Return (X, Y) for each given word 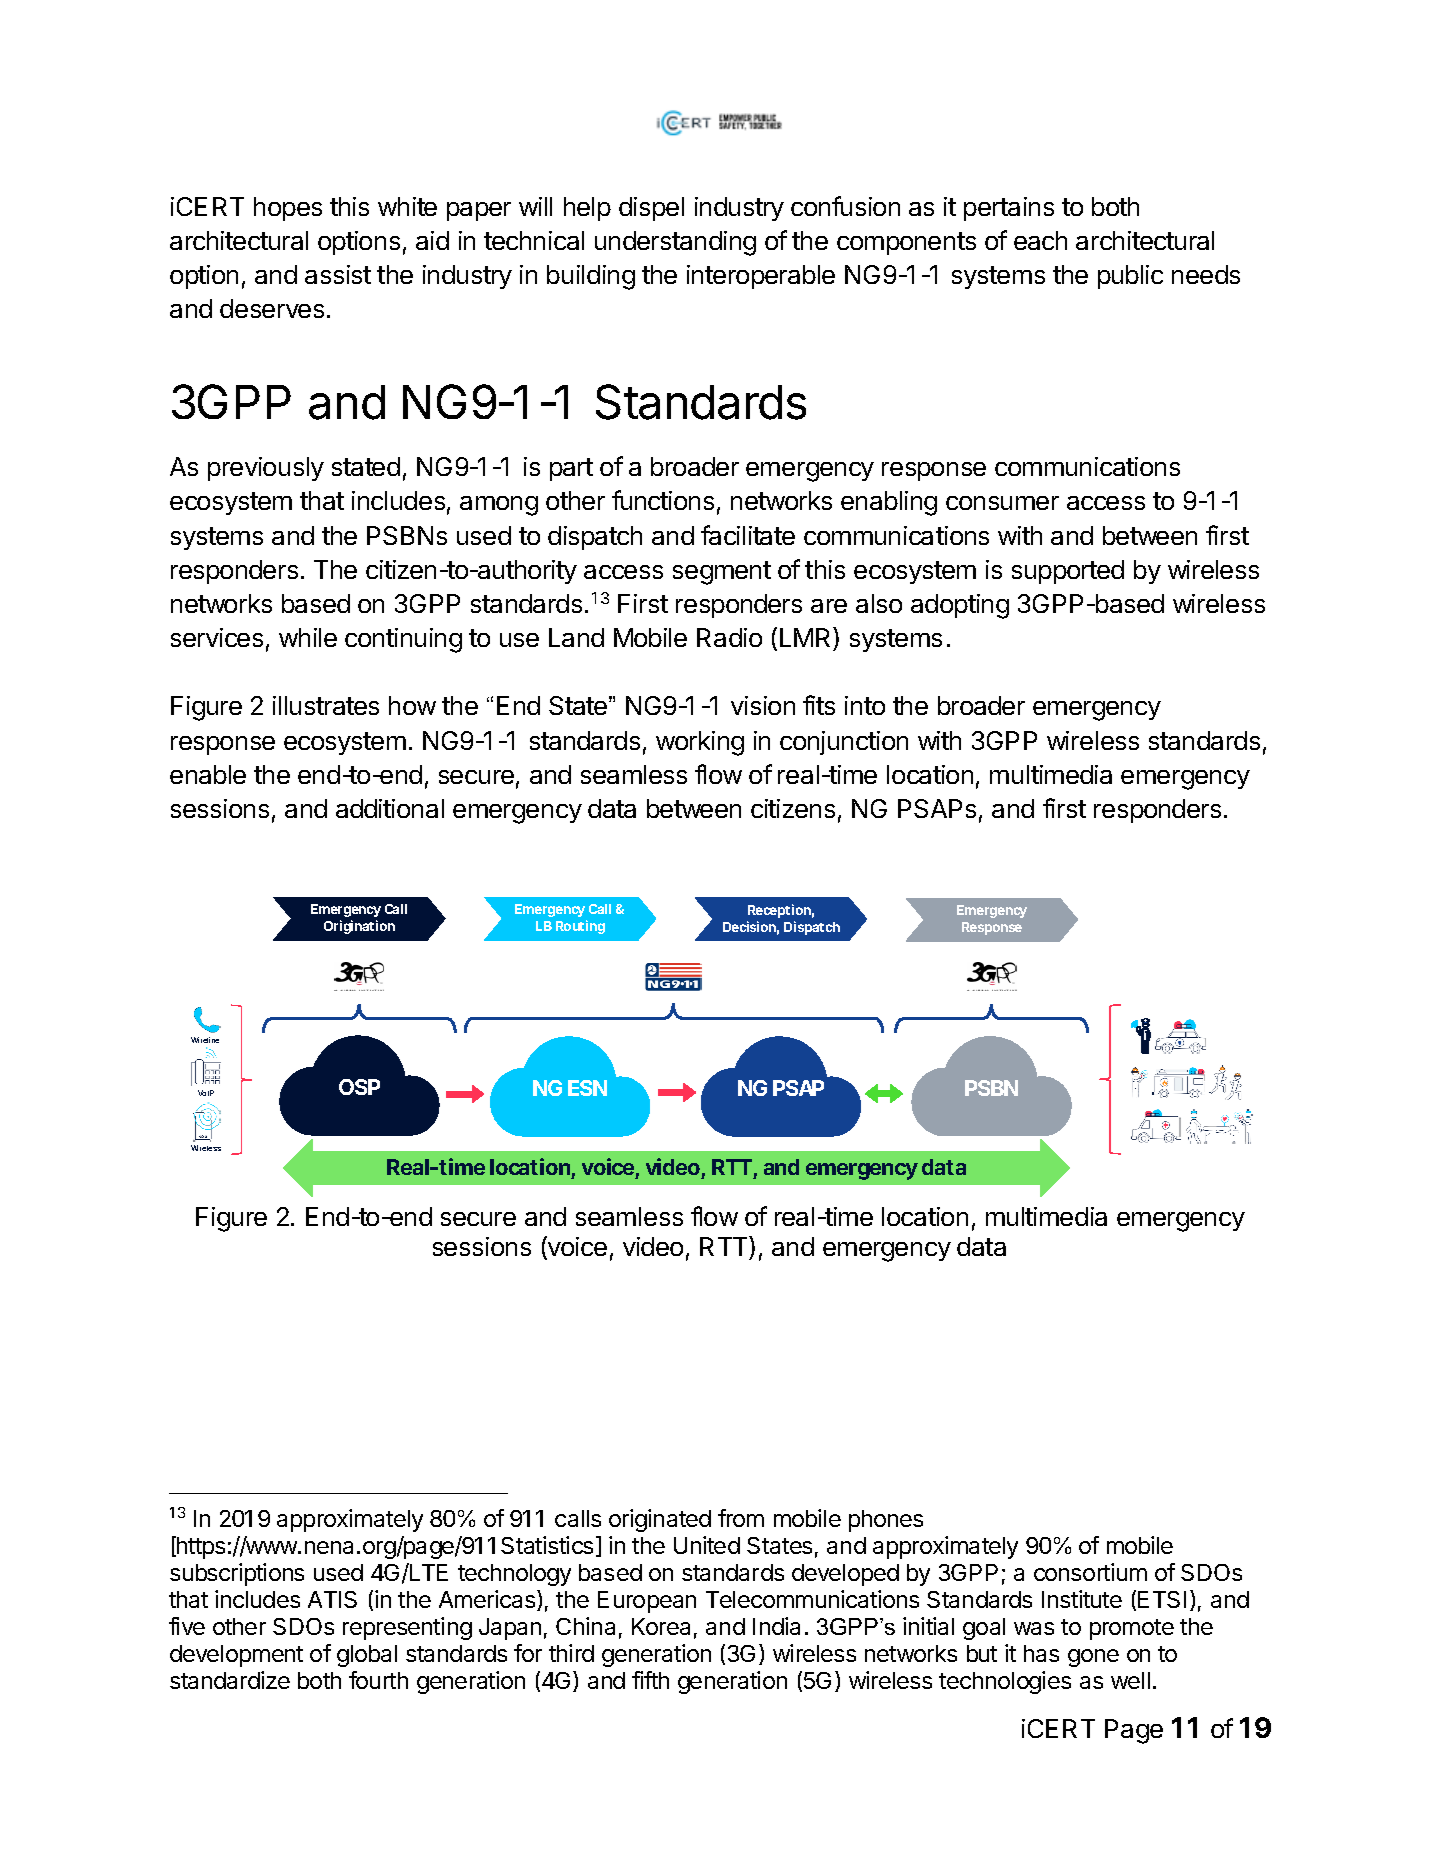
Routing (580, 927)
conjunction (844, 743)
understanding (675, 243)
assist (338, 274)
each (1040, 240)
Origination (359, 927)
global (367, 1656)
